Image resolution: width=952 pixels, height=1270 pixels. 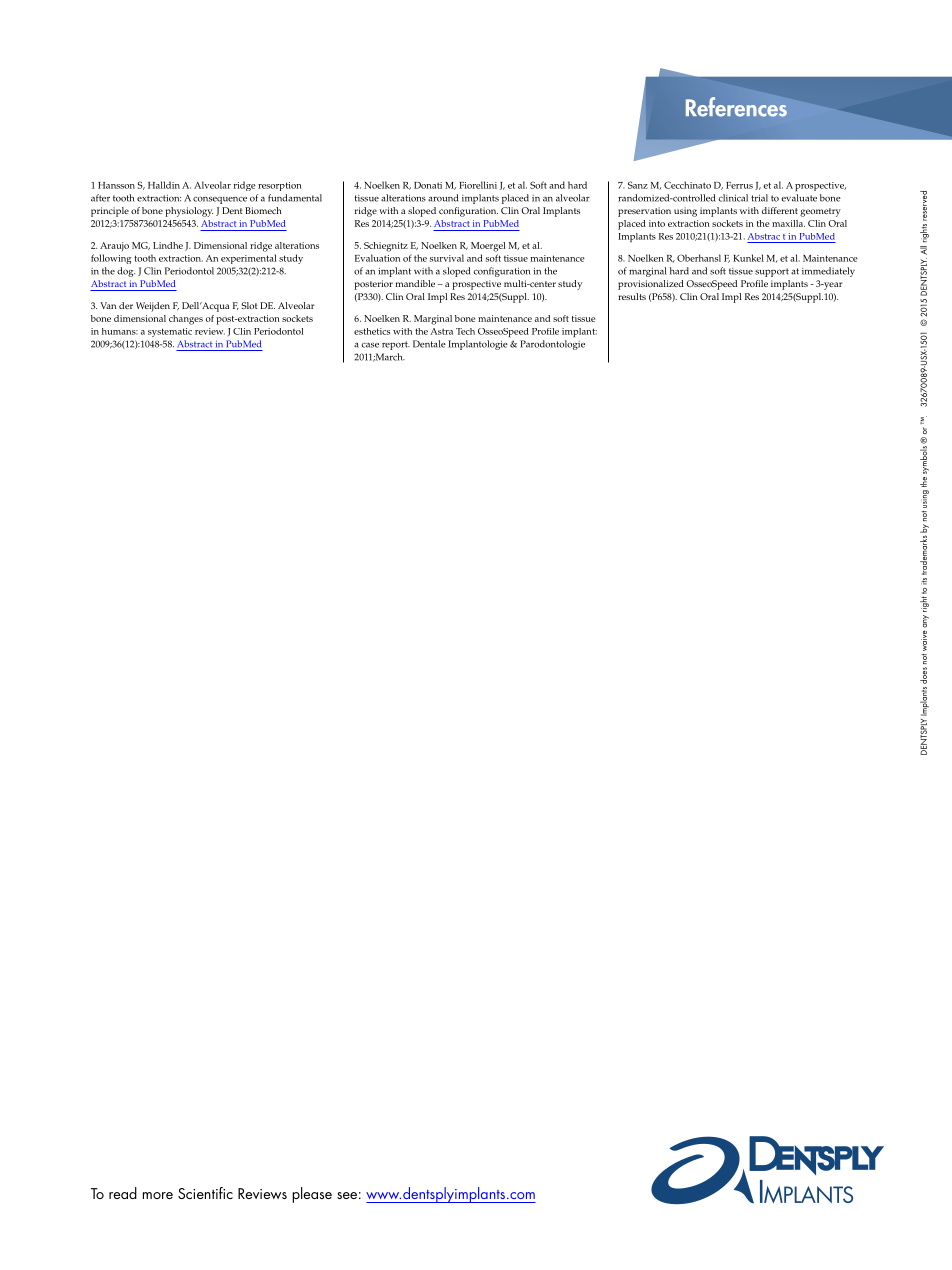 What do you see at coordinates (205, 1193) in the screenshot?
I see `Scientific` at bounding box center [205, 1193].
